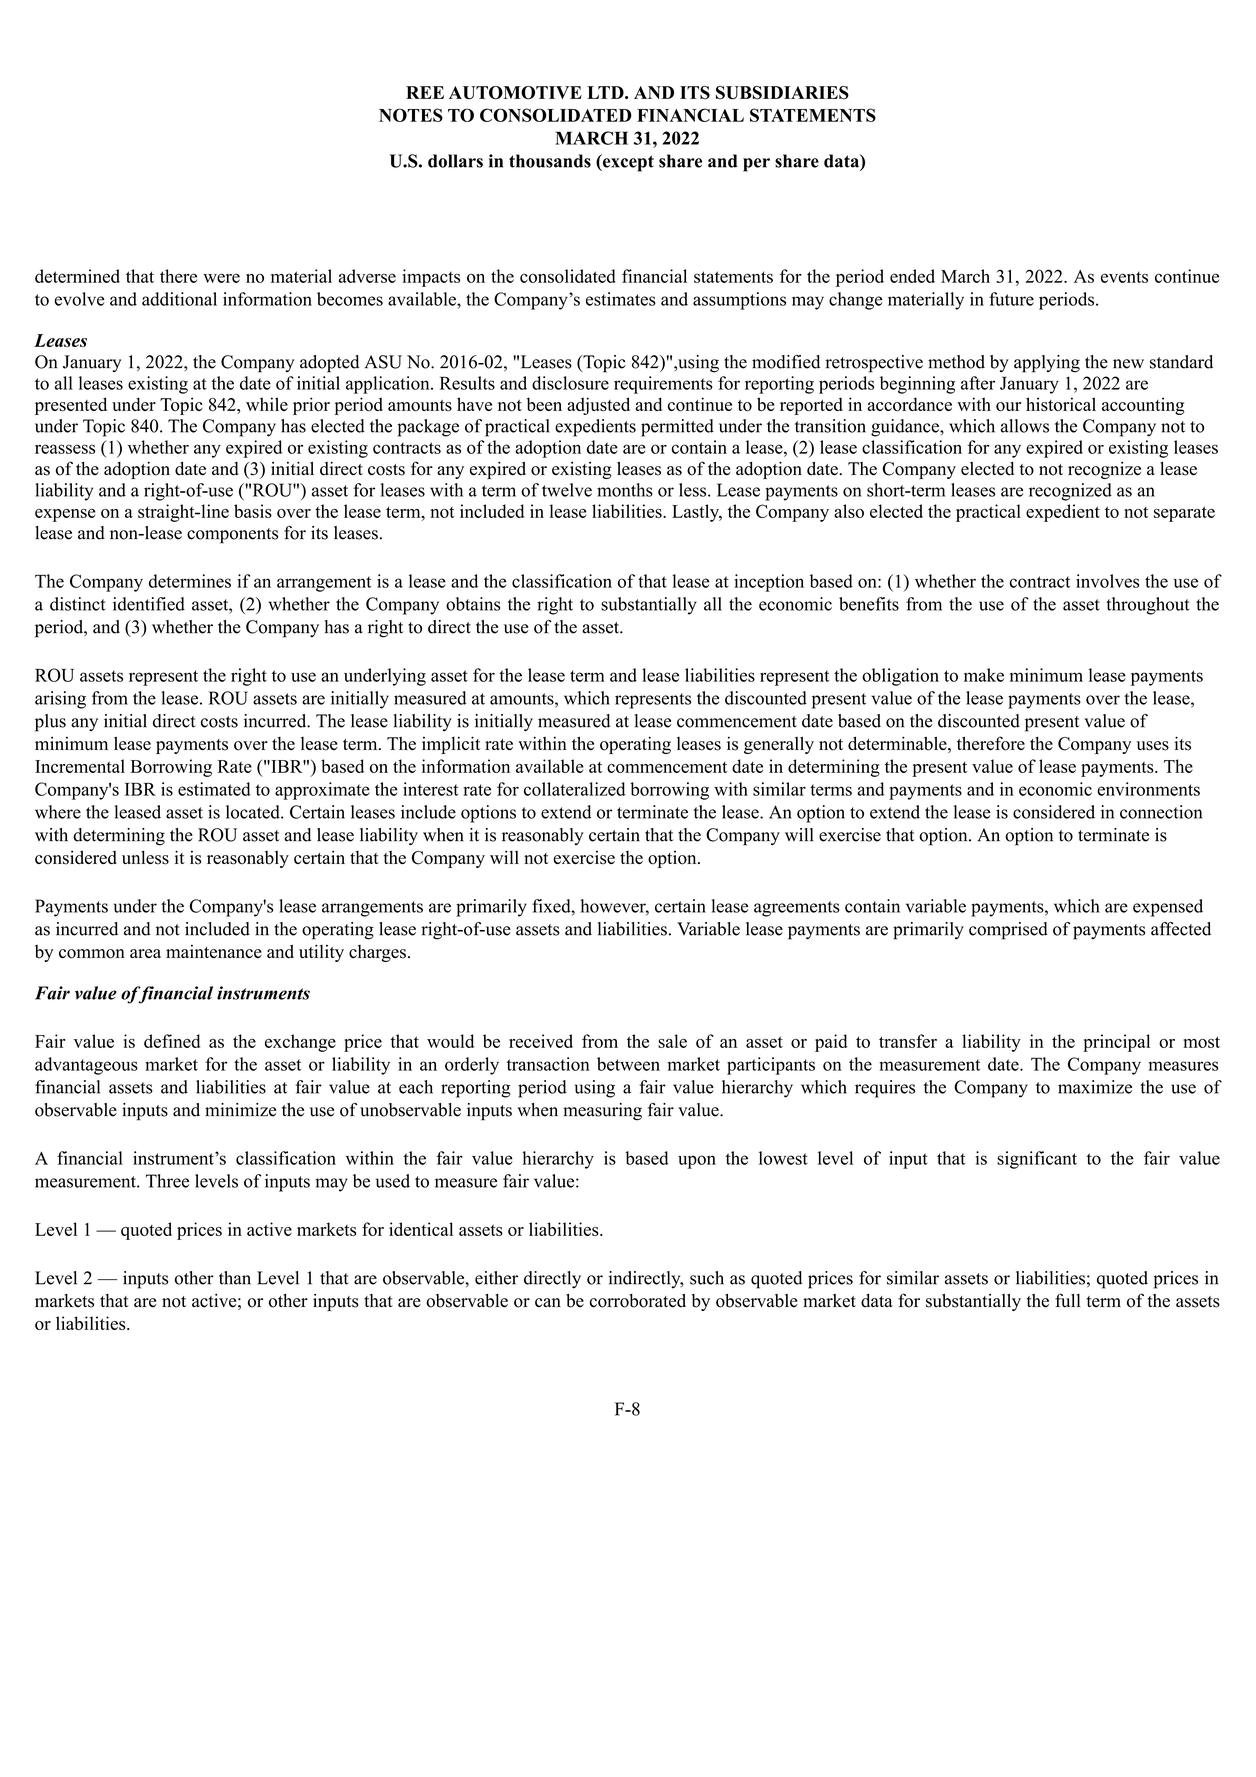  Describe the element at coordinates (550, 161) in the screenshot. I see `thousands` at that location.
